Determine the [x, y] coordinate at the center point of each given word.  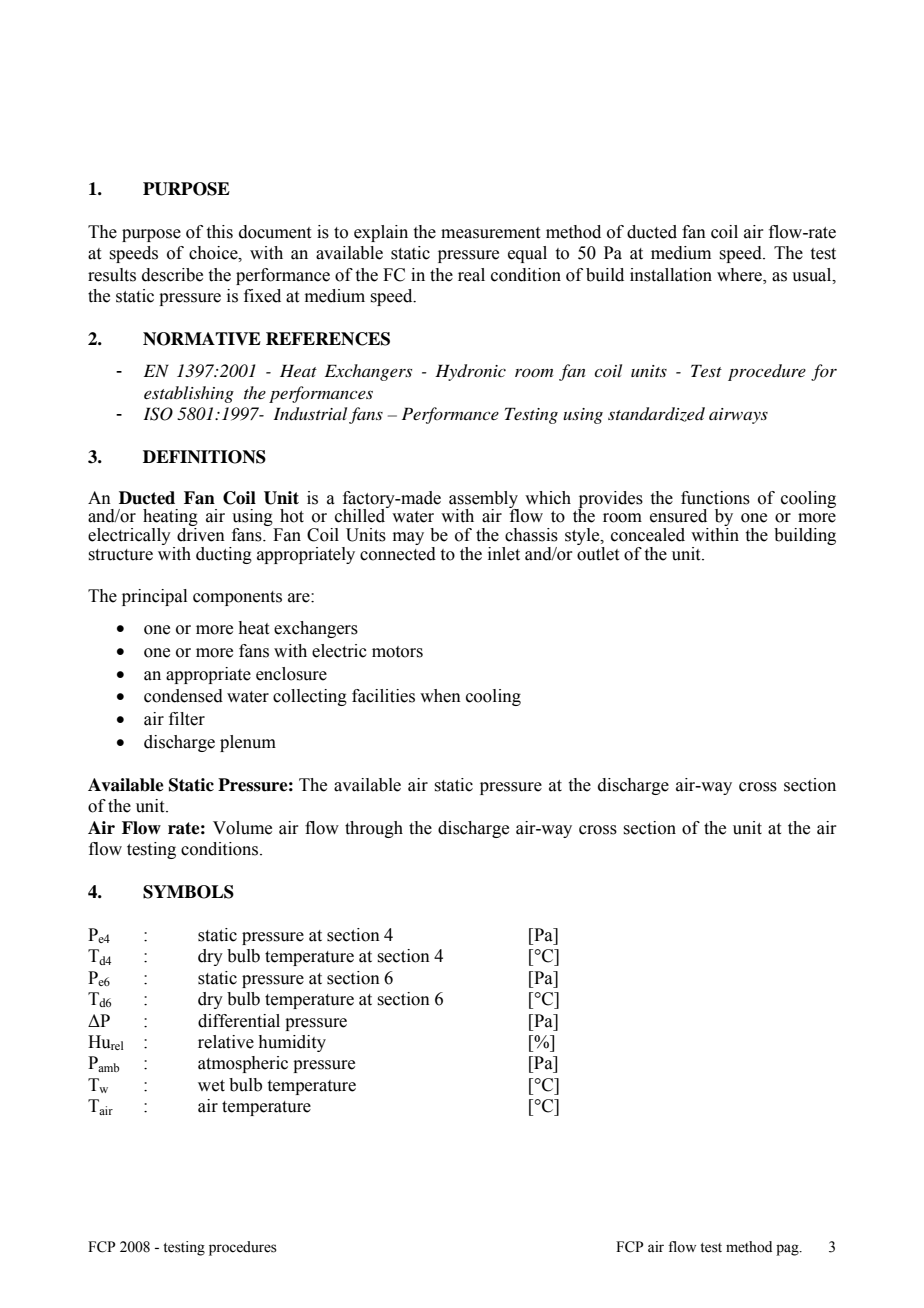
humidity [292, 1043]
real [471, 275]
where [741, 275]
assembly [484, 500]
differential [239, 1021]
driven [201, 535]
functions [715, 498]
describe [172, 275]
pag [788, 1250]
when [440, 696]
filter [187, 719]
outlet [598, 552]
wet [211, 1086]
